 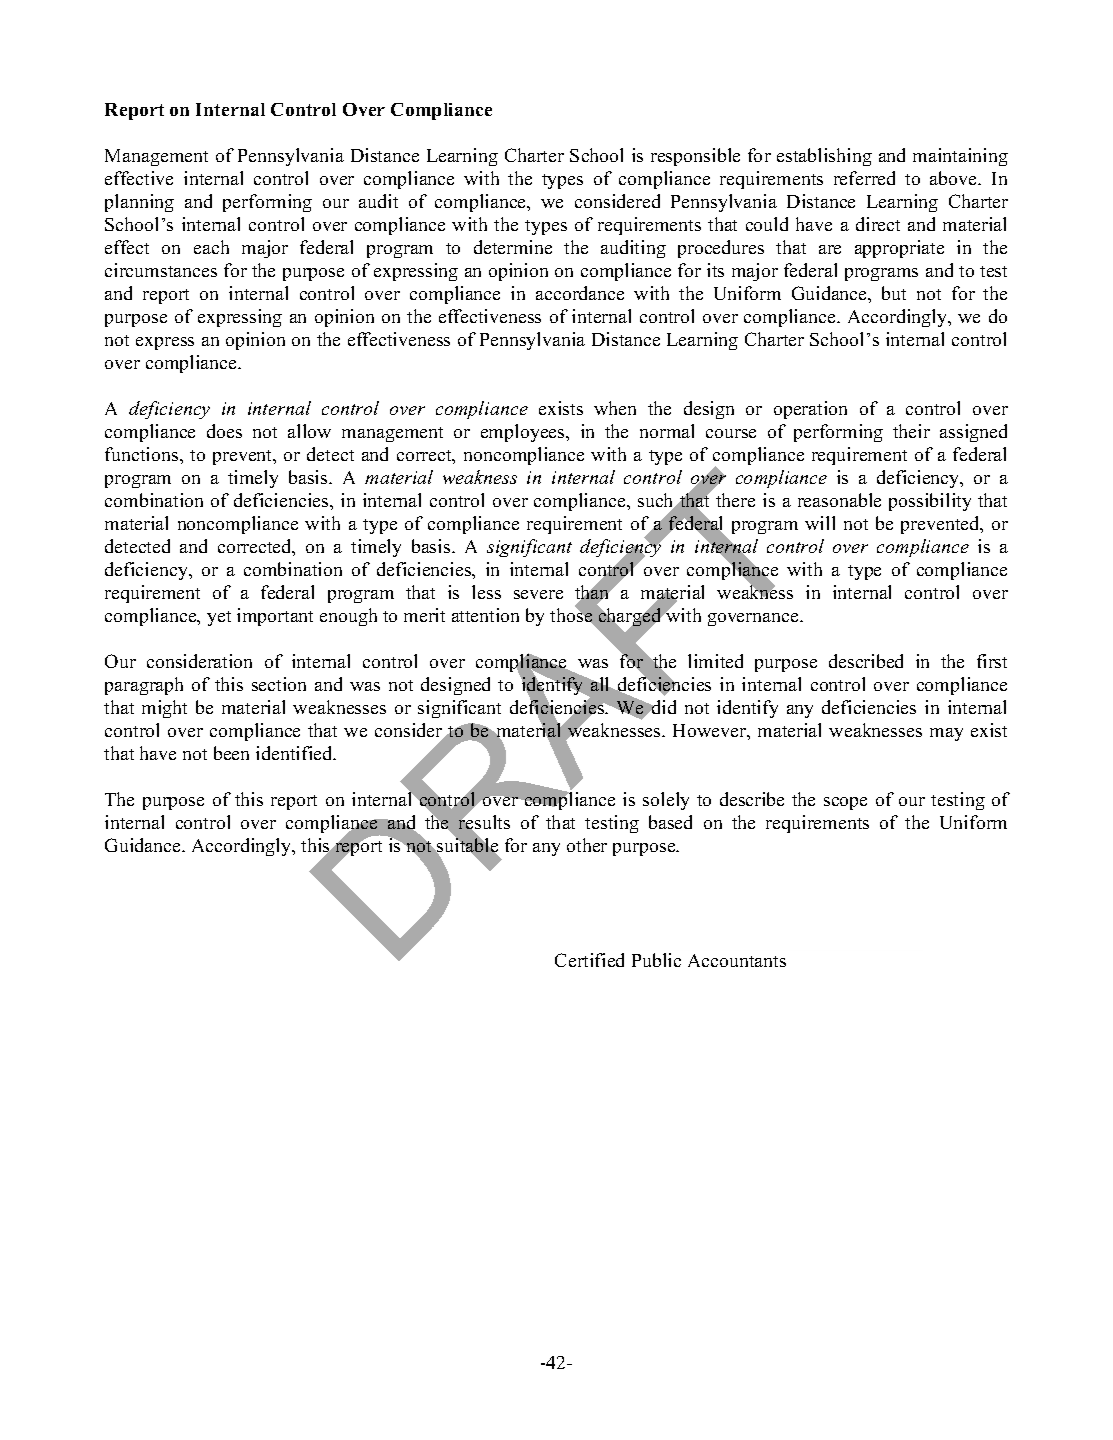 What do you see at coordinates (275, 617) in the screenshot?
I see `important` at bounding box center [275, 617].
